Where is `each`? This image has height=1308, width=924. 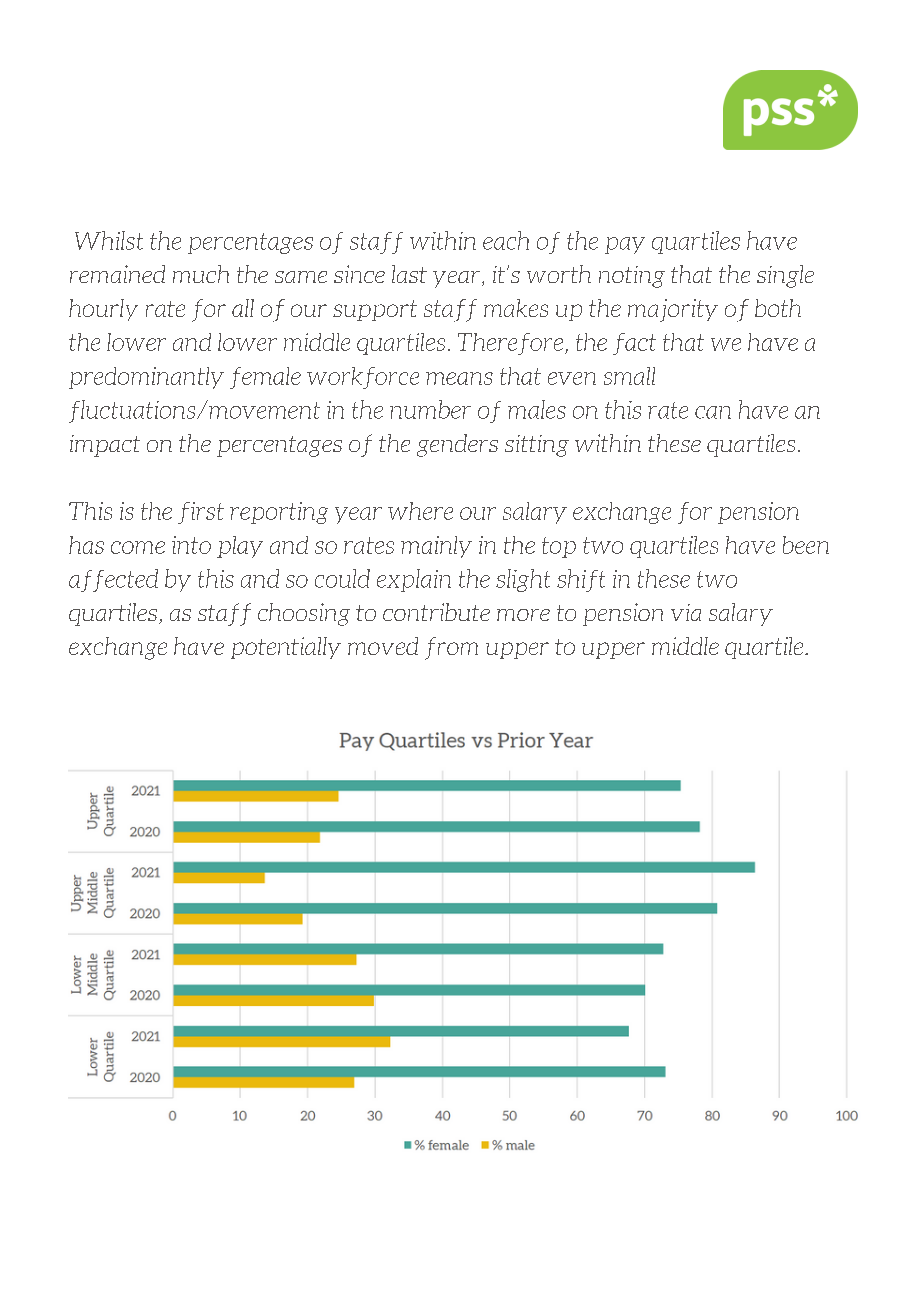 each is located at coordinates (506, 240).
